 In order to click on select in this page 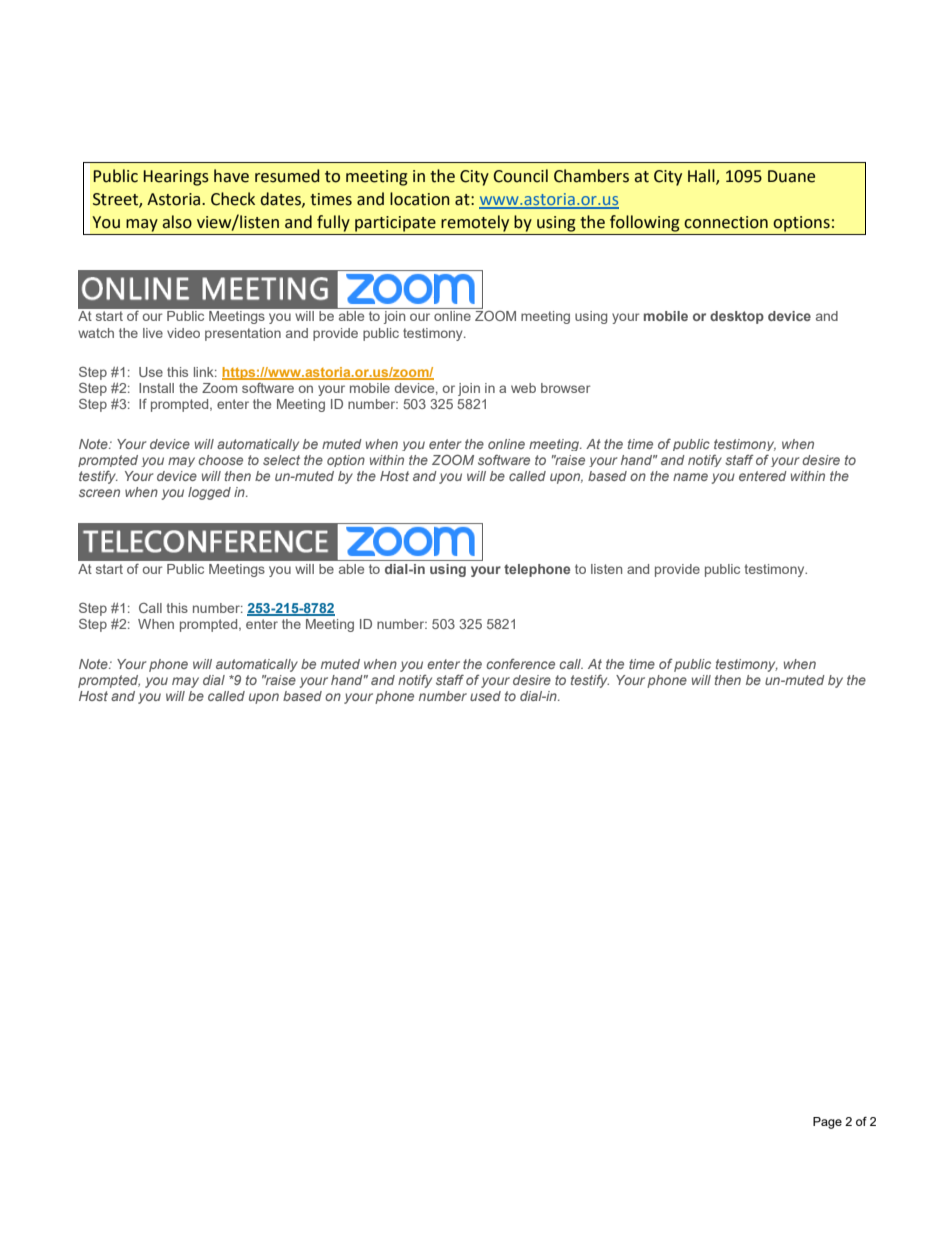, I will do `click(281, 460)`.
